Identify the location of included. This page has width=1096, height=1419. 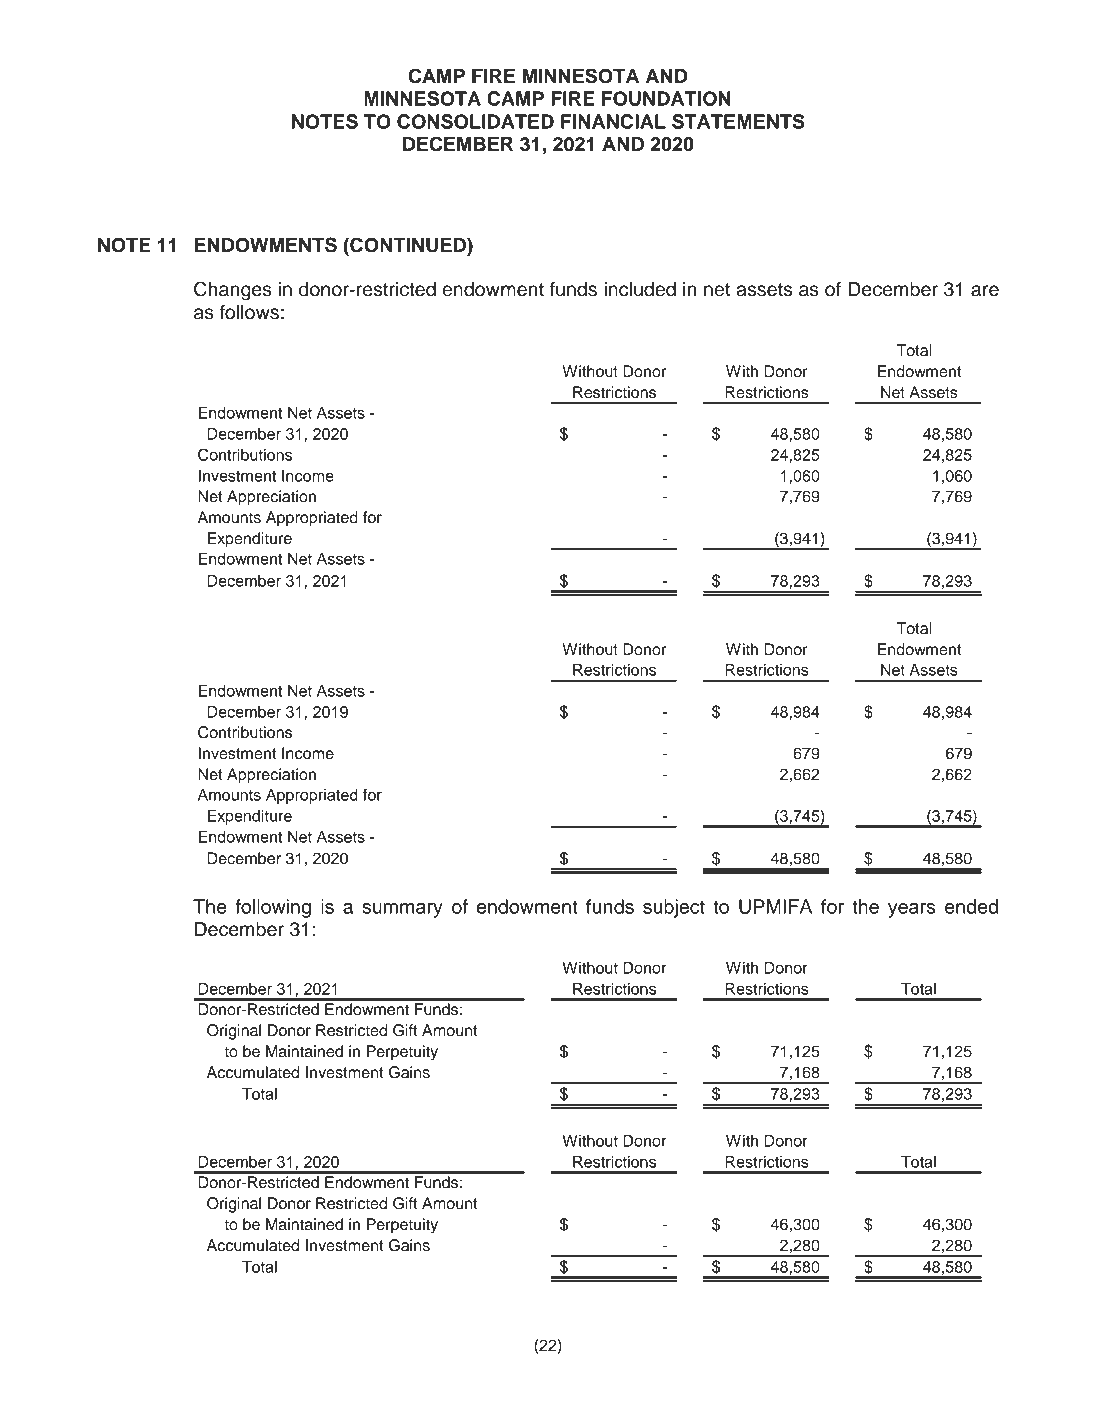
(640, 289).
